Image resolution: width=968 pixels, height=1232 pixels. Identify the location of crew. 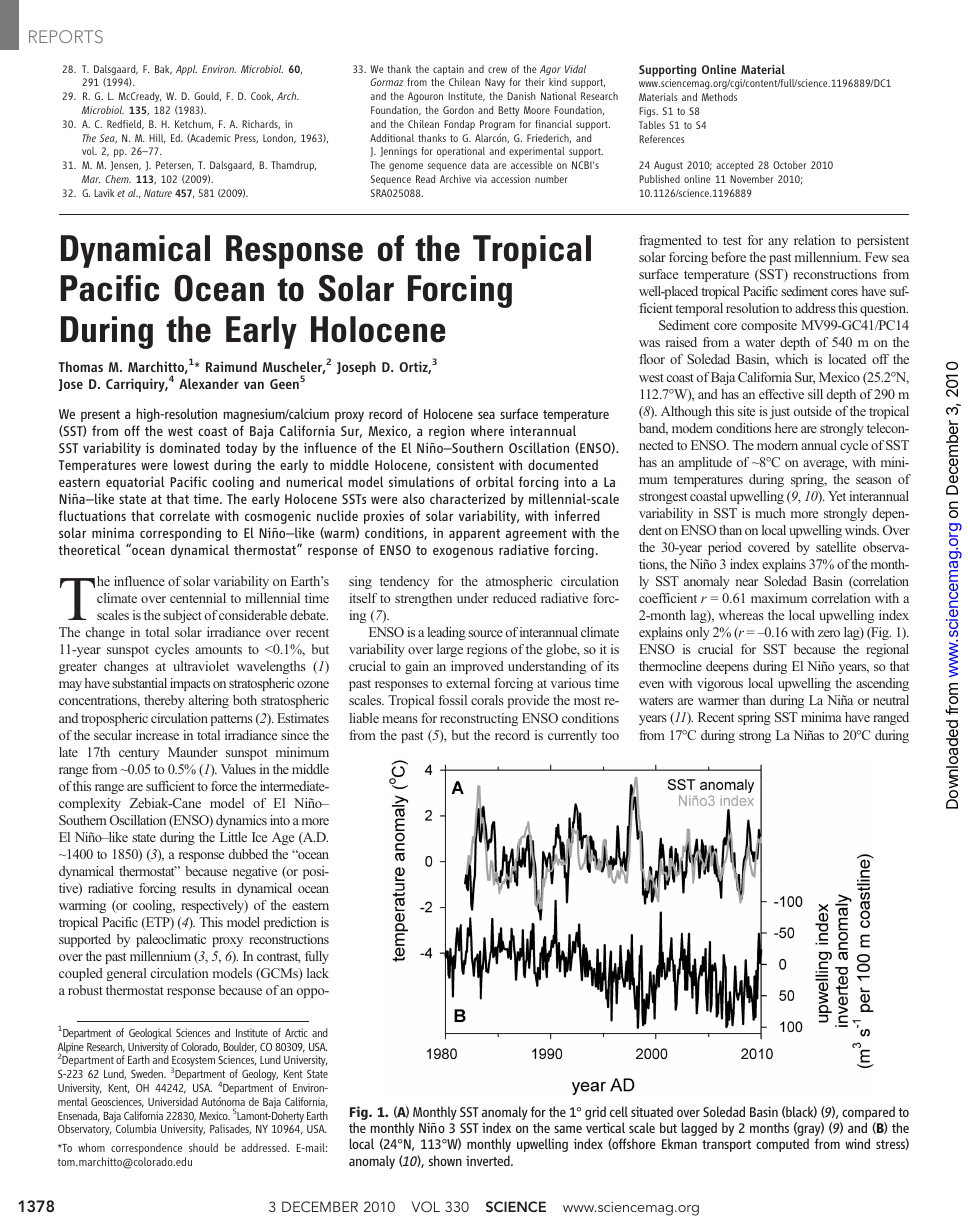
(497, 70).
